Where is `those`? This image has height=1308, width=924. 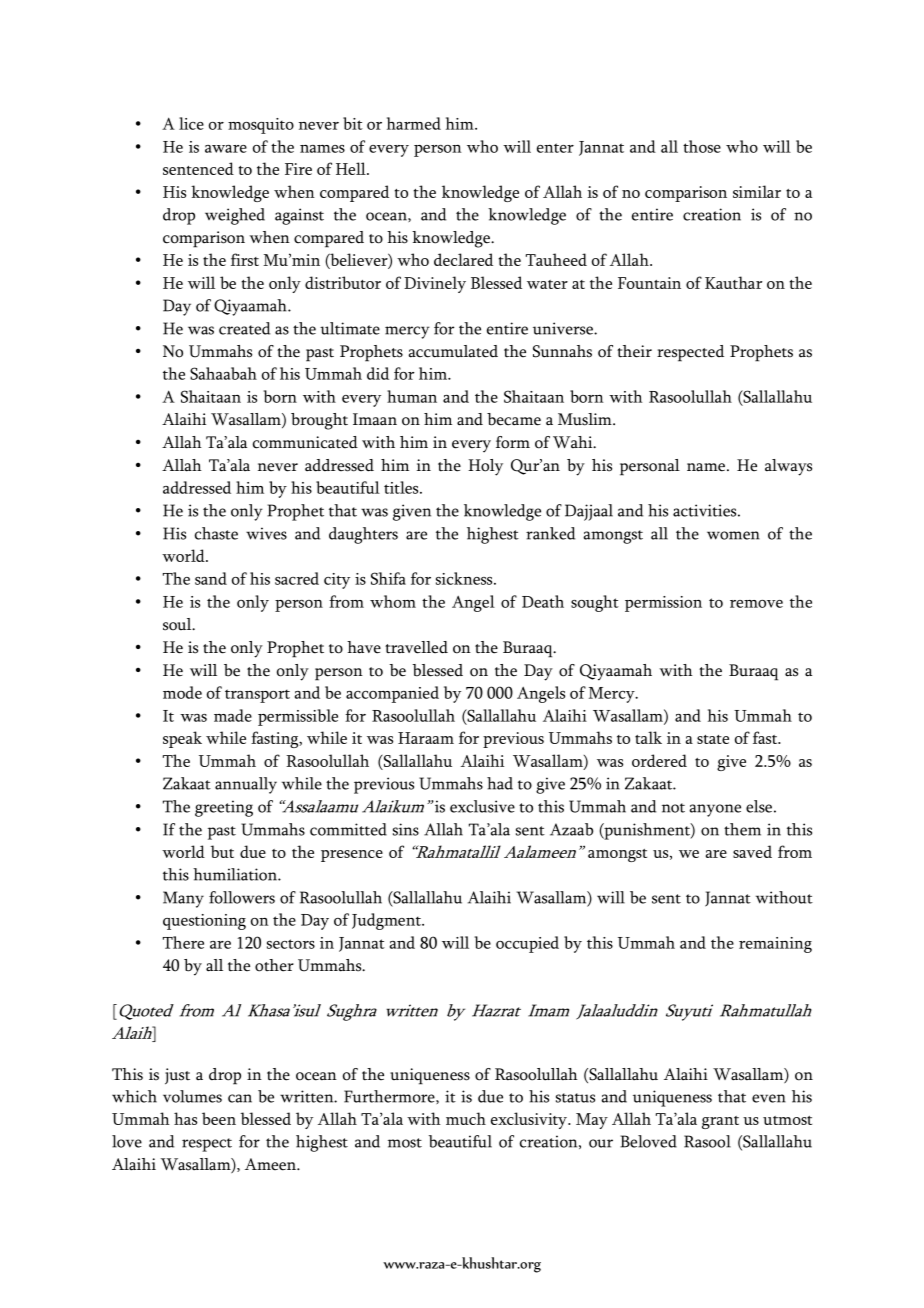
those is located at coordinates (702, 146).
